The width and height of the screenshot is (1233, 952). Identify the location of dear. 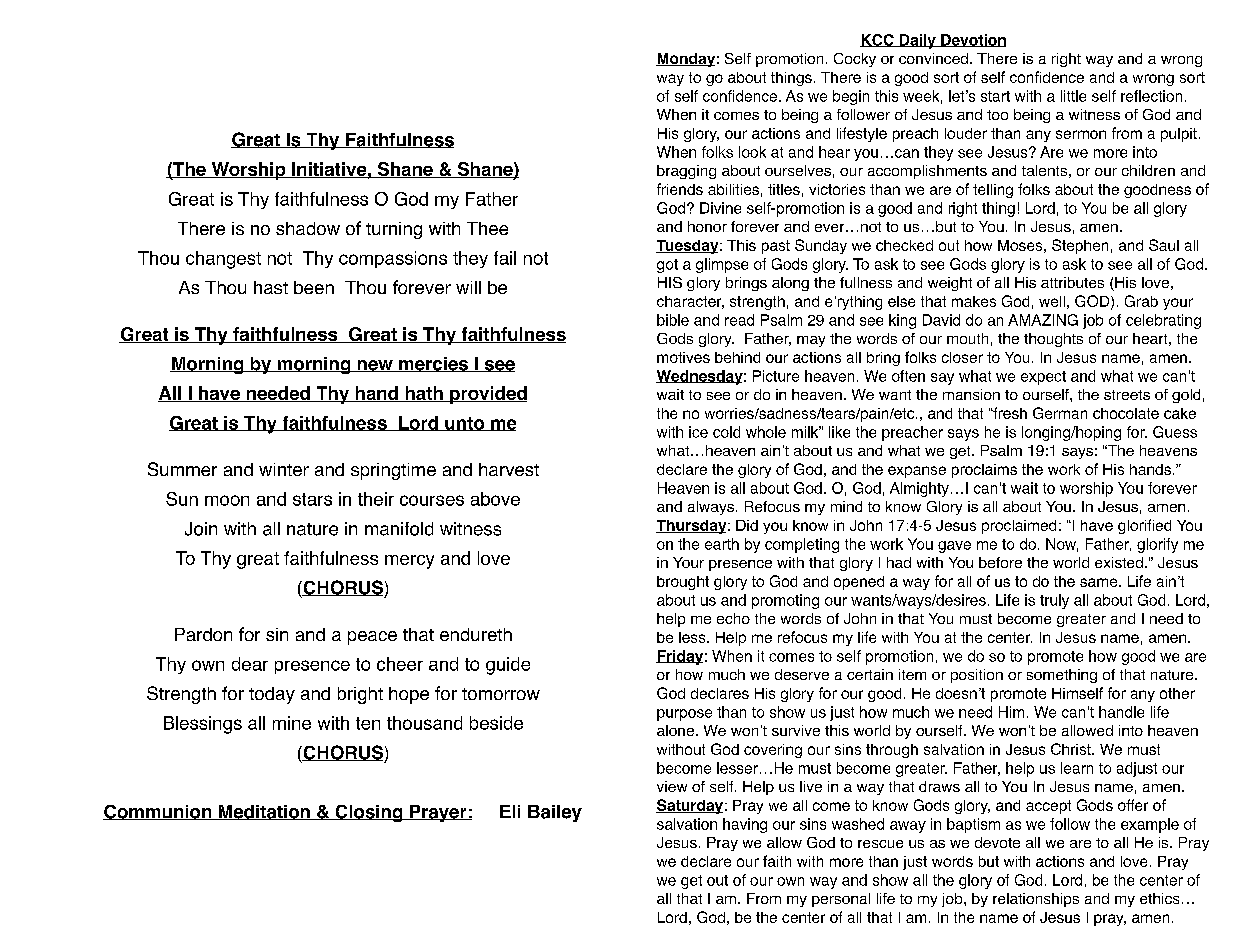
(250, 664).
